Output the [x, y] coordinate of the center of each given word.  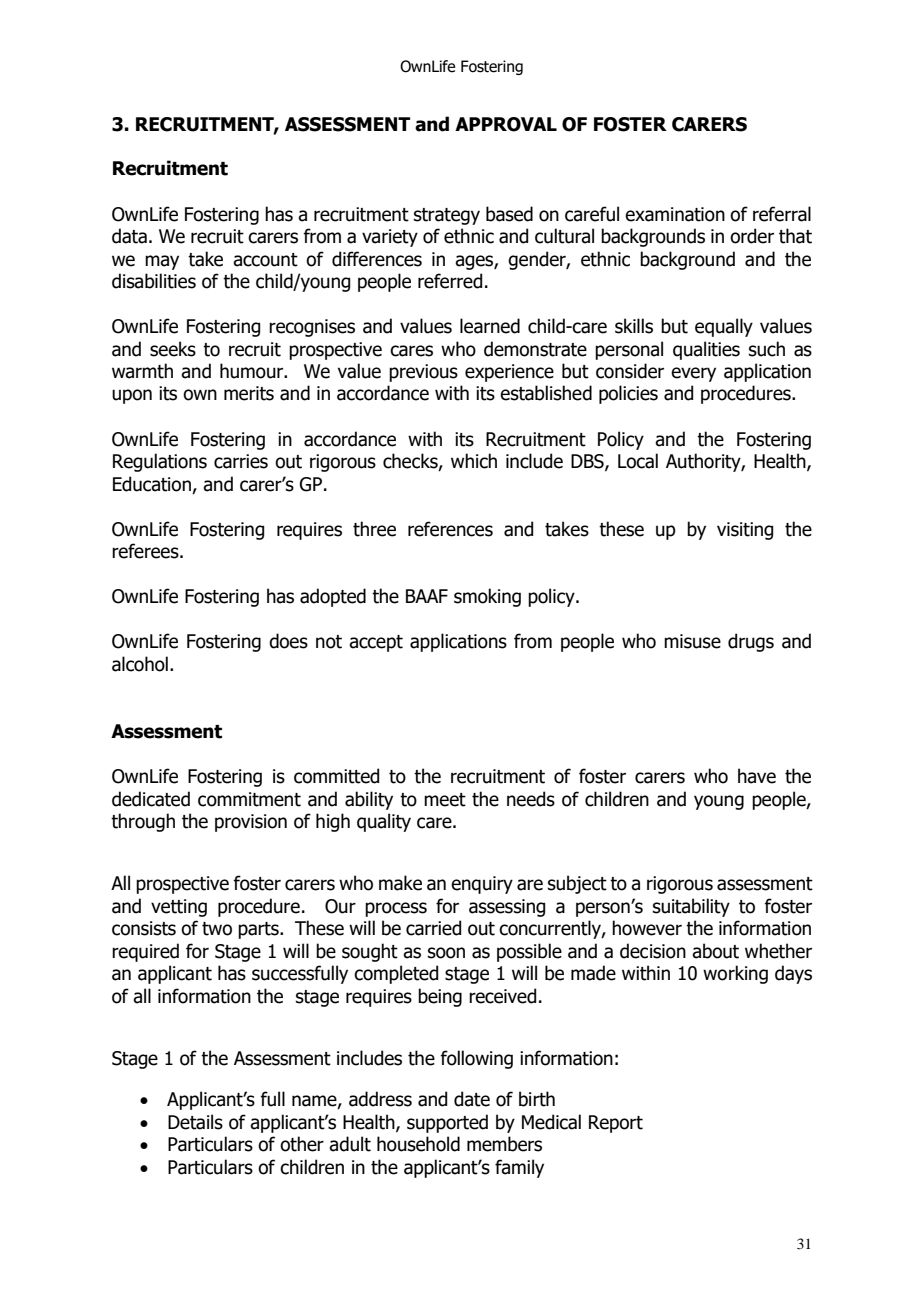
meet [445, 800]
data [129, 236]
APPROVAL [506, 124]
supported [447, 1123]
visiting [745, 531]
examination [675, 214]
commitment [249, 799]
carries [241, 461]
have [757, 776]
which [474, 461]
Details [195, 1122]
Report [616, 1124]
